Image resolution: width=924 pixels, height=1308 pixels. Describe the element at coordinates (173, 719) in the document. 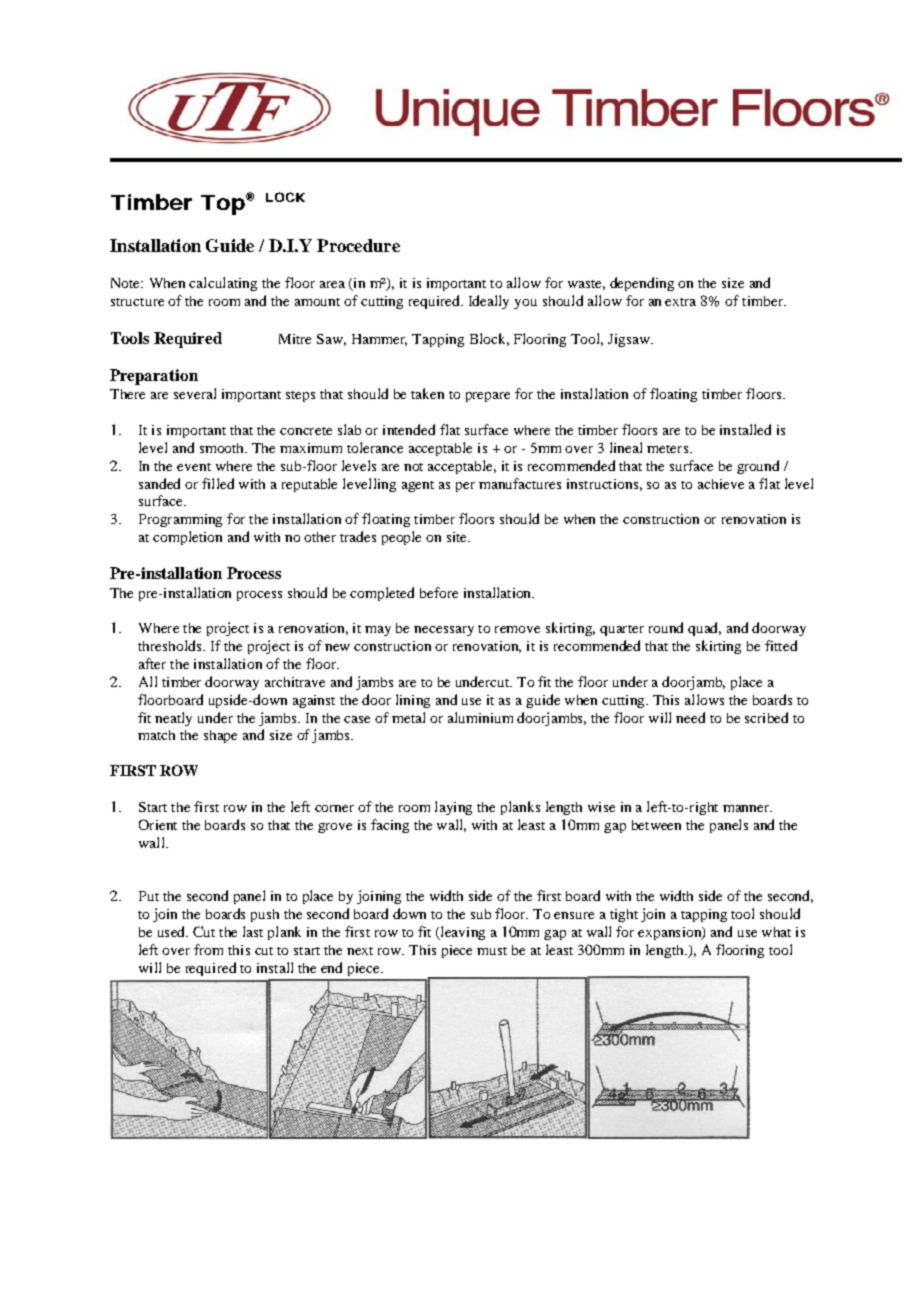

I see `neatly` at that location.
